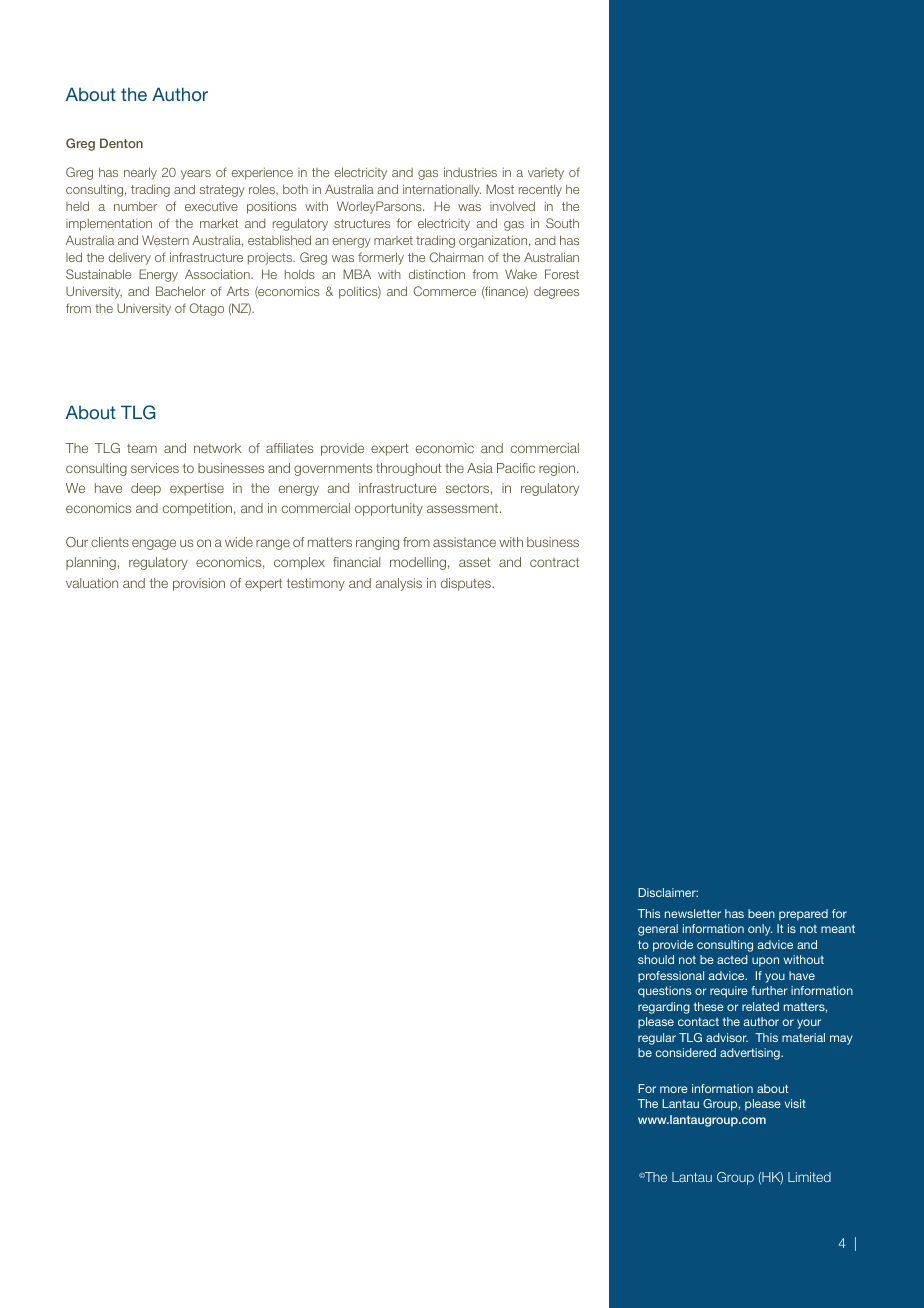 The height and width of the screenshot is (1308, 924). I want to click on nearly, so click(140, 173).
